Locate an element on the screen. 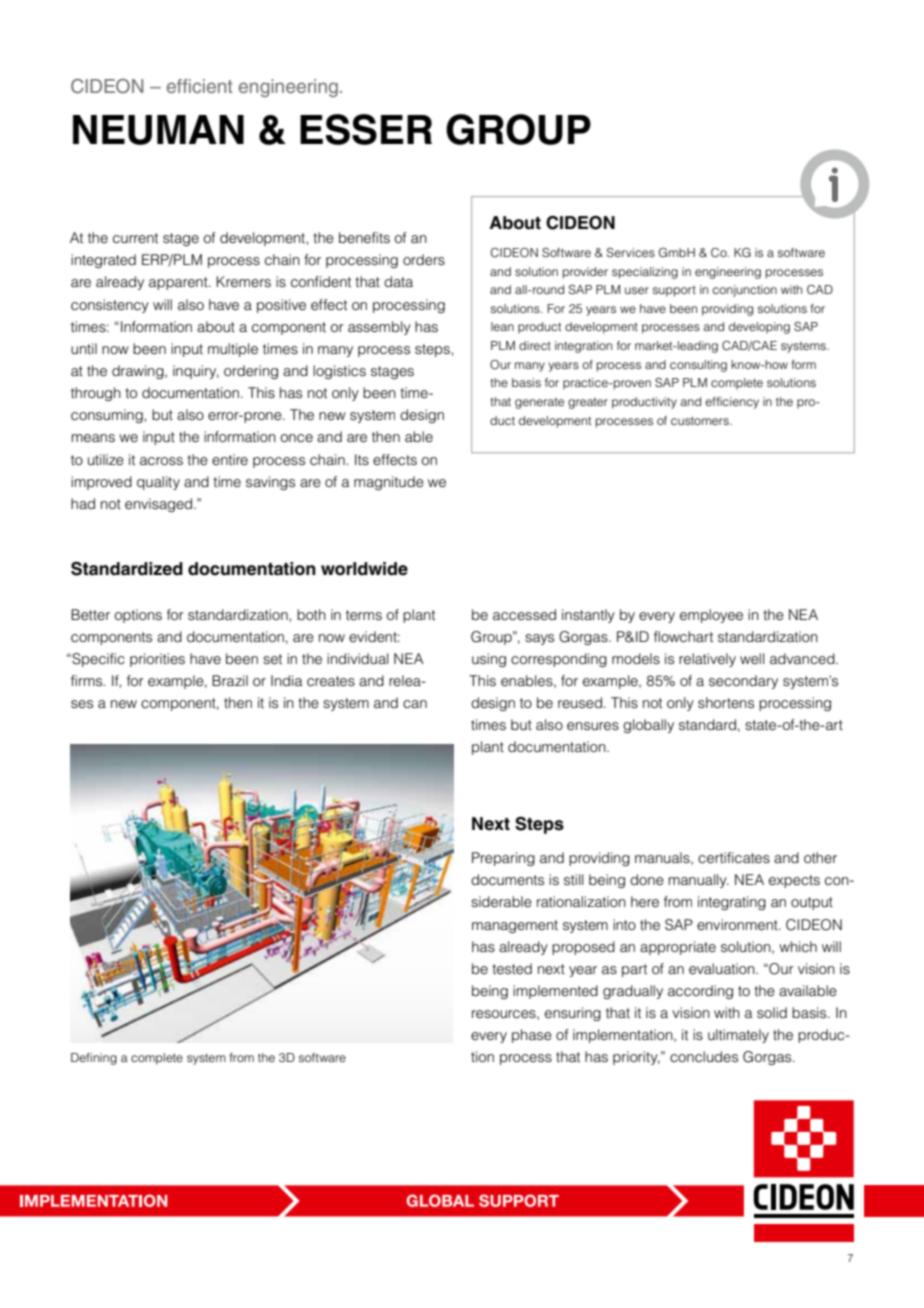 The width and height of the screenshot is (924, 1308). Services is located at coordinates (631, 253).
